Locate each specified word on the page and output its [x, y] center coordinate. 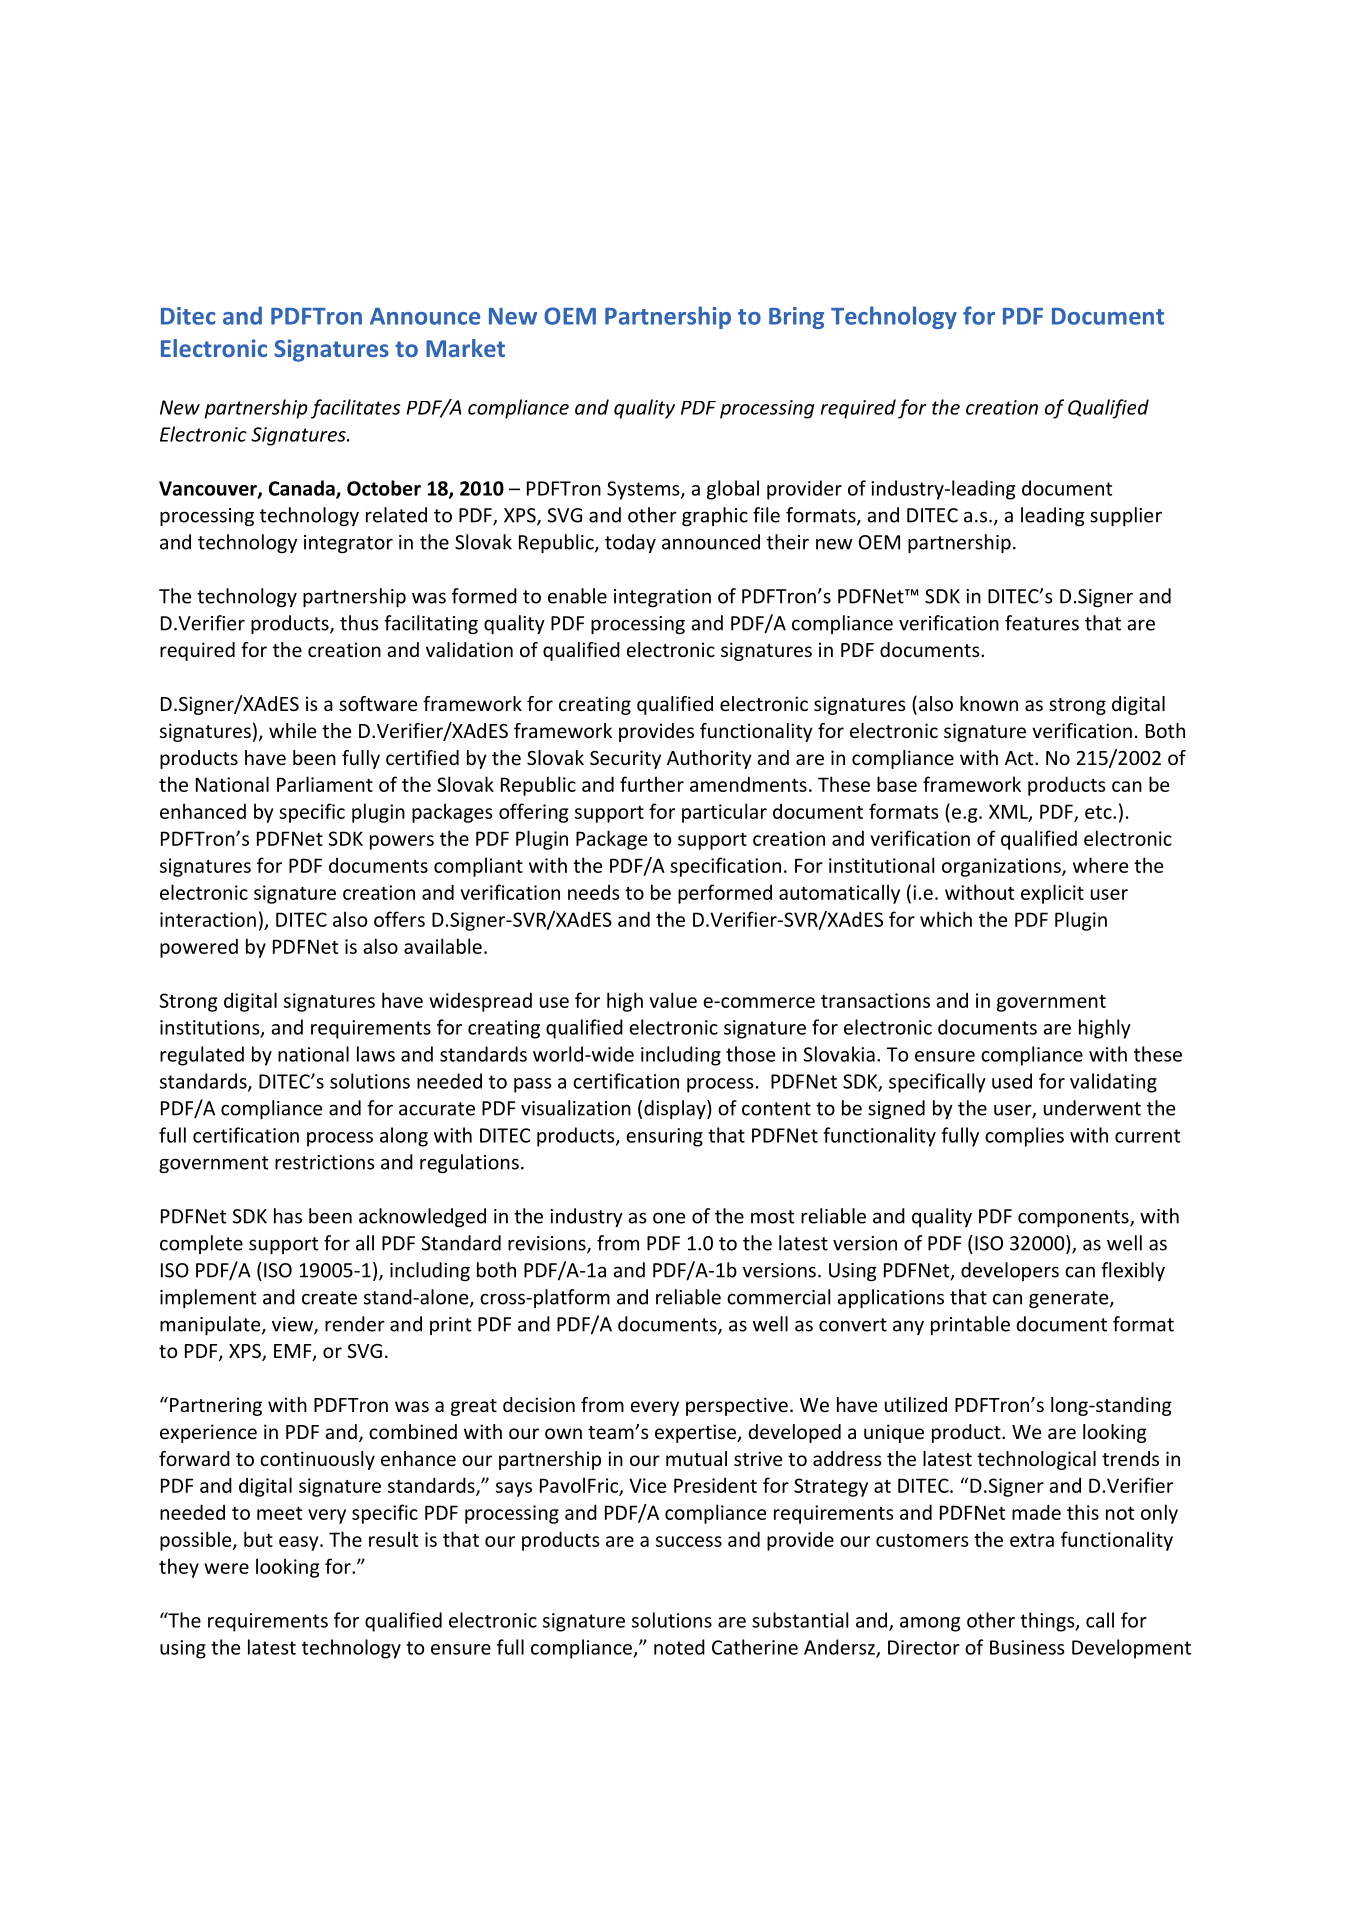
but [258, 1539]
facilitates [356, 409]
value [673, 1000]
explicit [1052, 894]
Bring [796, 318]
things [1048, 1622]
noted [679, 1647]
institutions [211, 1028]
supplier [1126, 516]
